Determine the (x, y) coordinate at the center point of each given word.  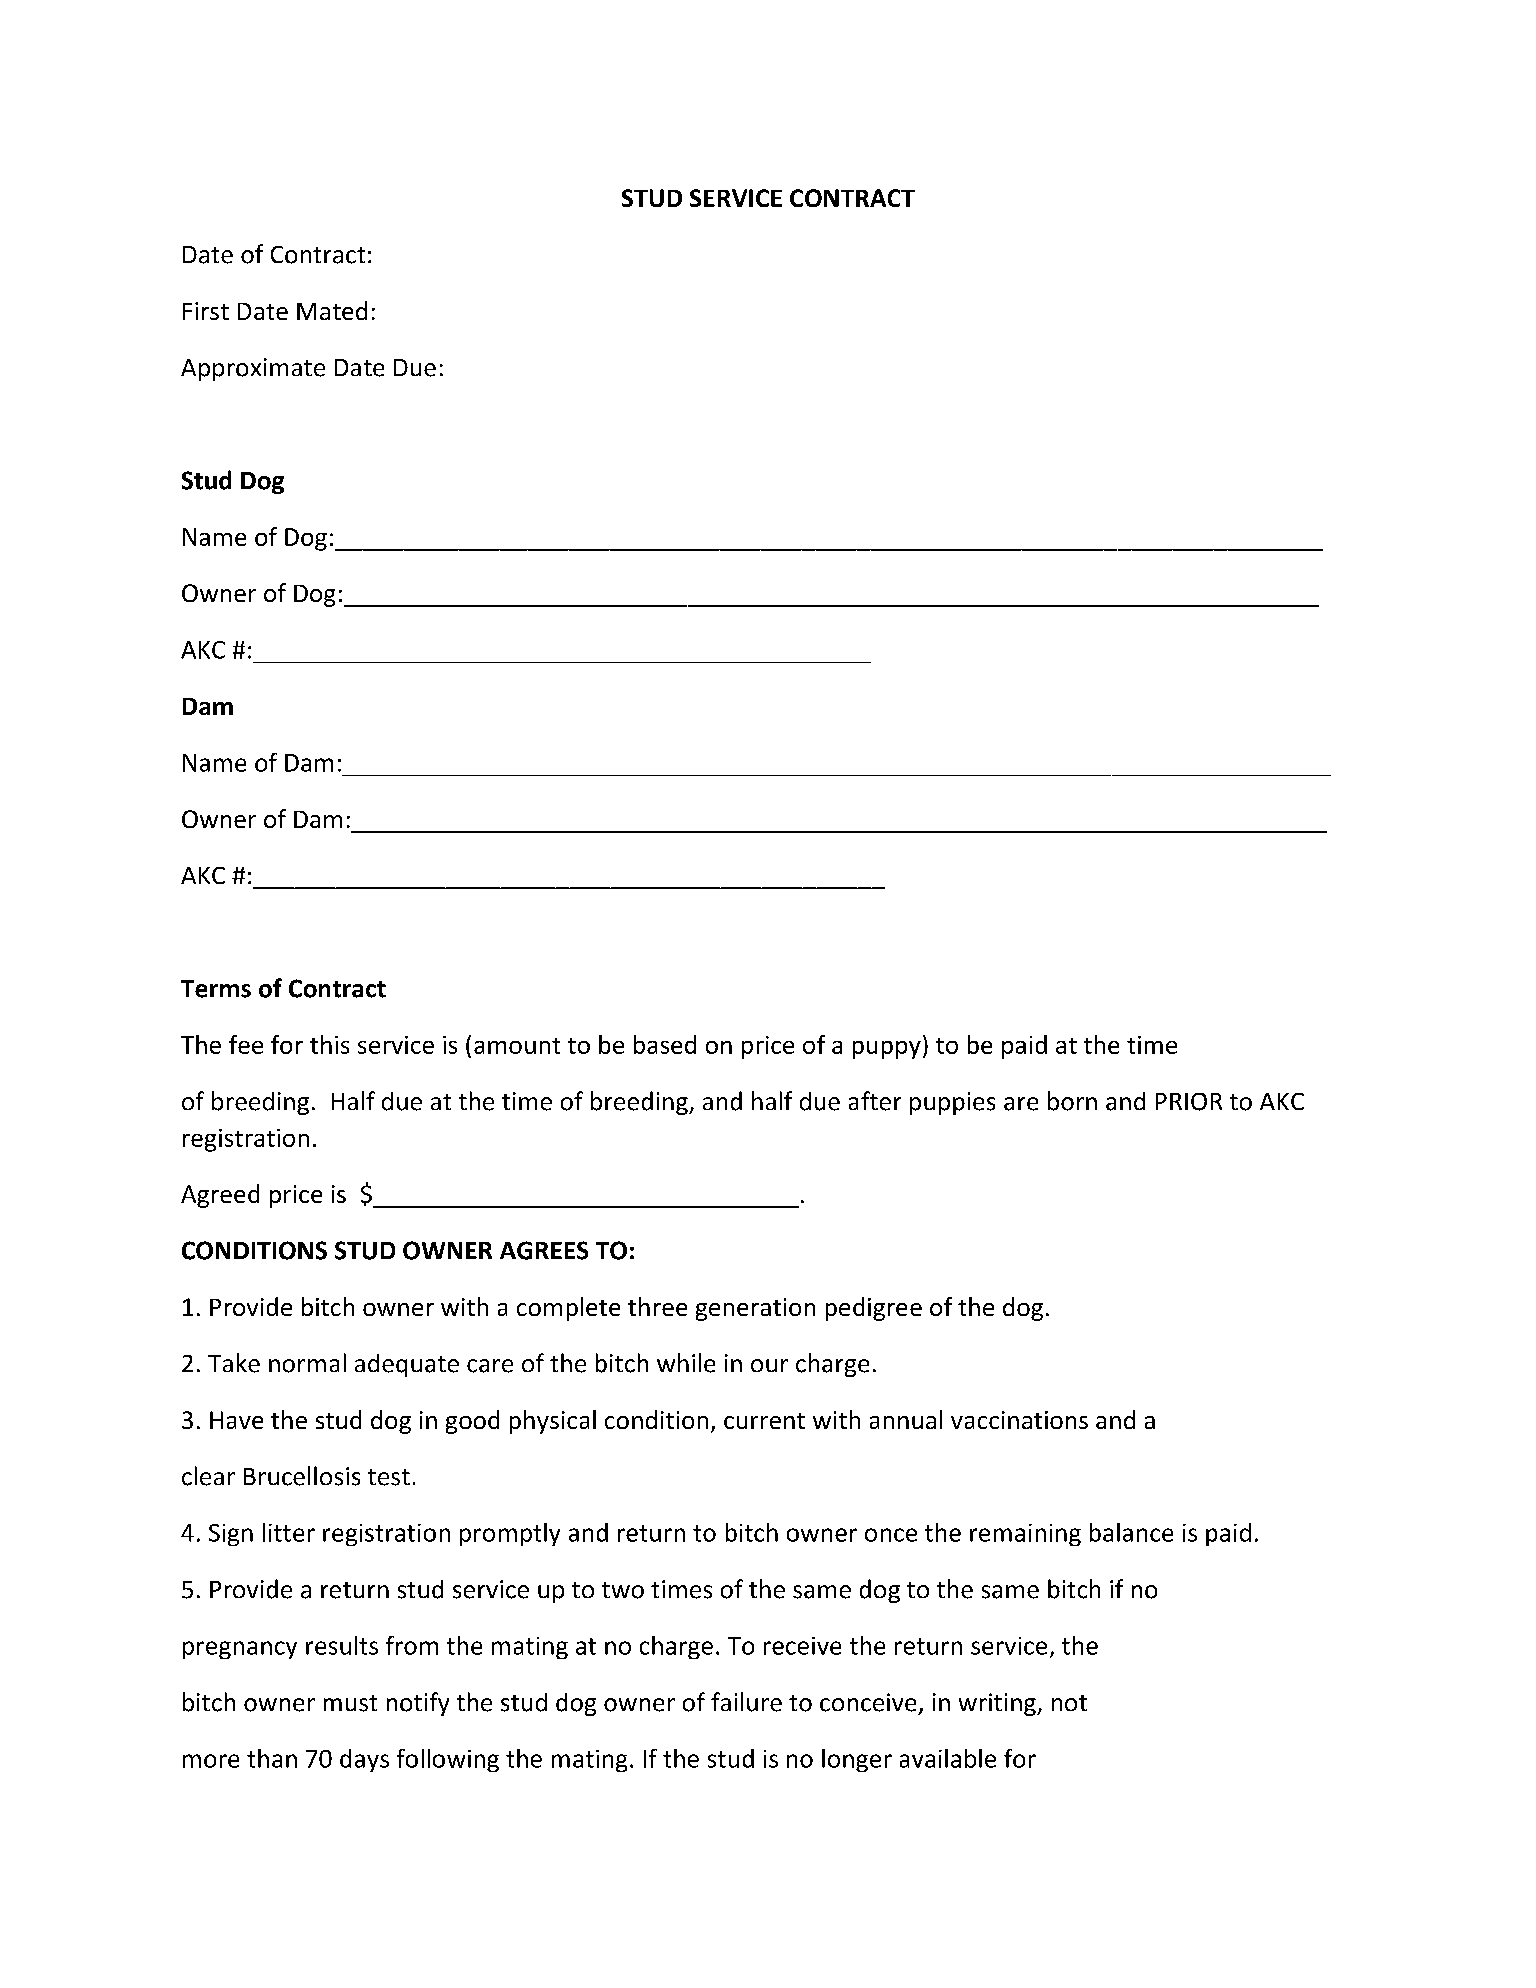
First (206, 311)
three (657, 1306)
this (329, 1044)
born (1072, 1101)
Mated (332, 310)
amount (517, 1046)
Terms (216, 989)
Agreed (220, 1196)
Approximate (253, 369)
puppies (952, 1103)
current (764, 1421)
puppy (887, 1050)
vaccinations (1019, 1420)
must (350, 1703)
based (665, 1044)
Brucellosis (302, 1476)
